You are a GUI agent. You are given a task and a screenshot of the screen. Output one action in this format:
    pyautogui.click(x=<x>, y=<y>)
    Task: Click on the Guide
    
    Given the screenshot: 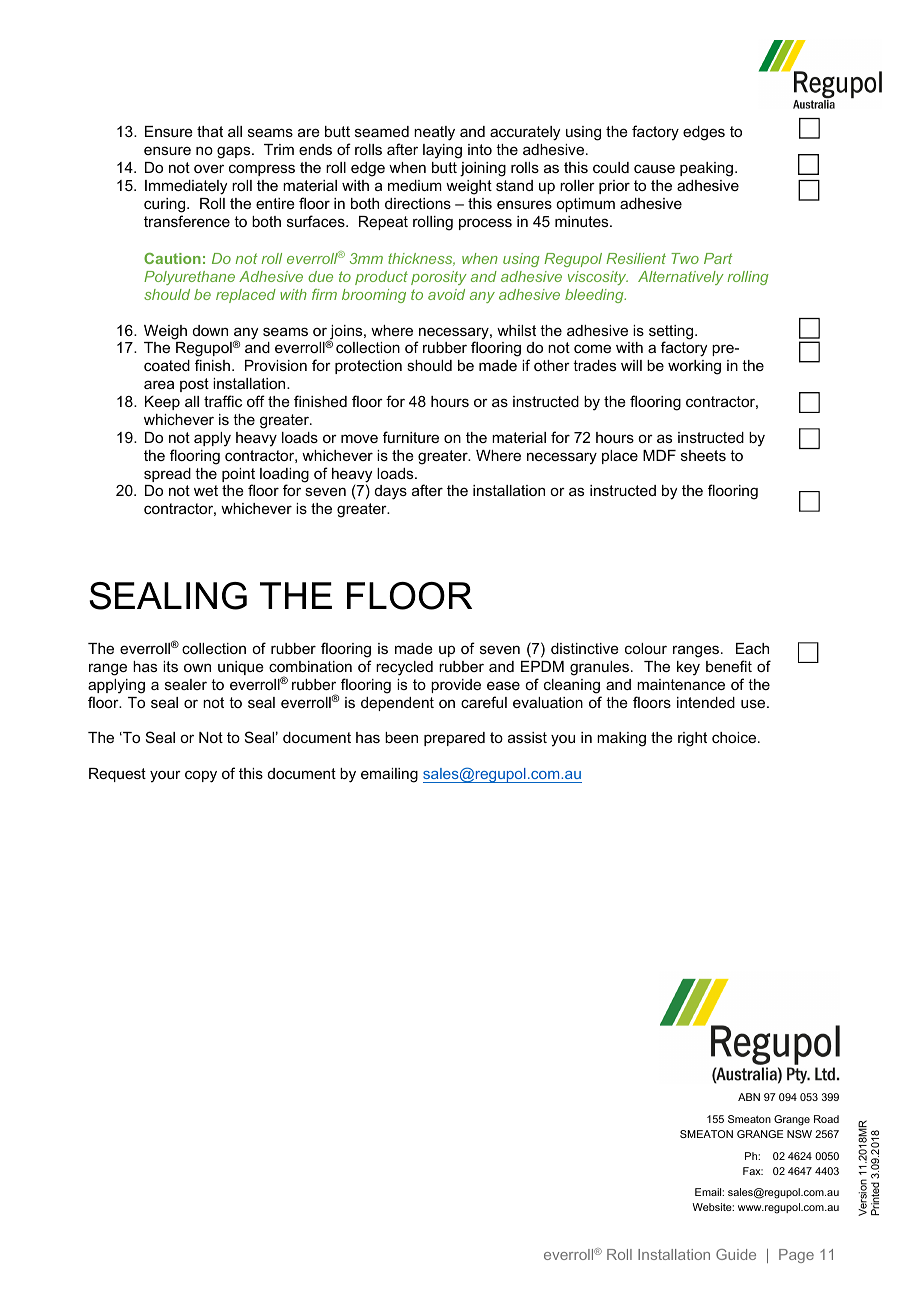 What is the action you would take?
    pyautogui.click(x=736, y=1254)
